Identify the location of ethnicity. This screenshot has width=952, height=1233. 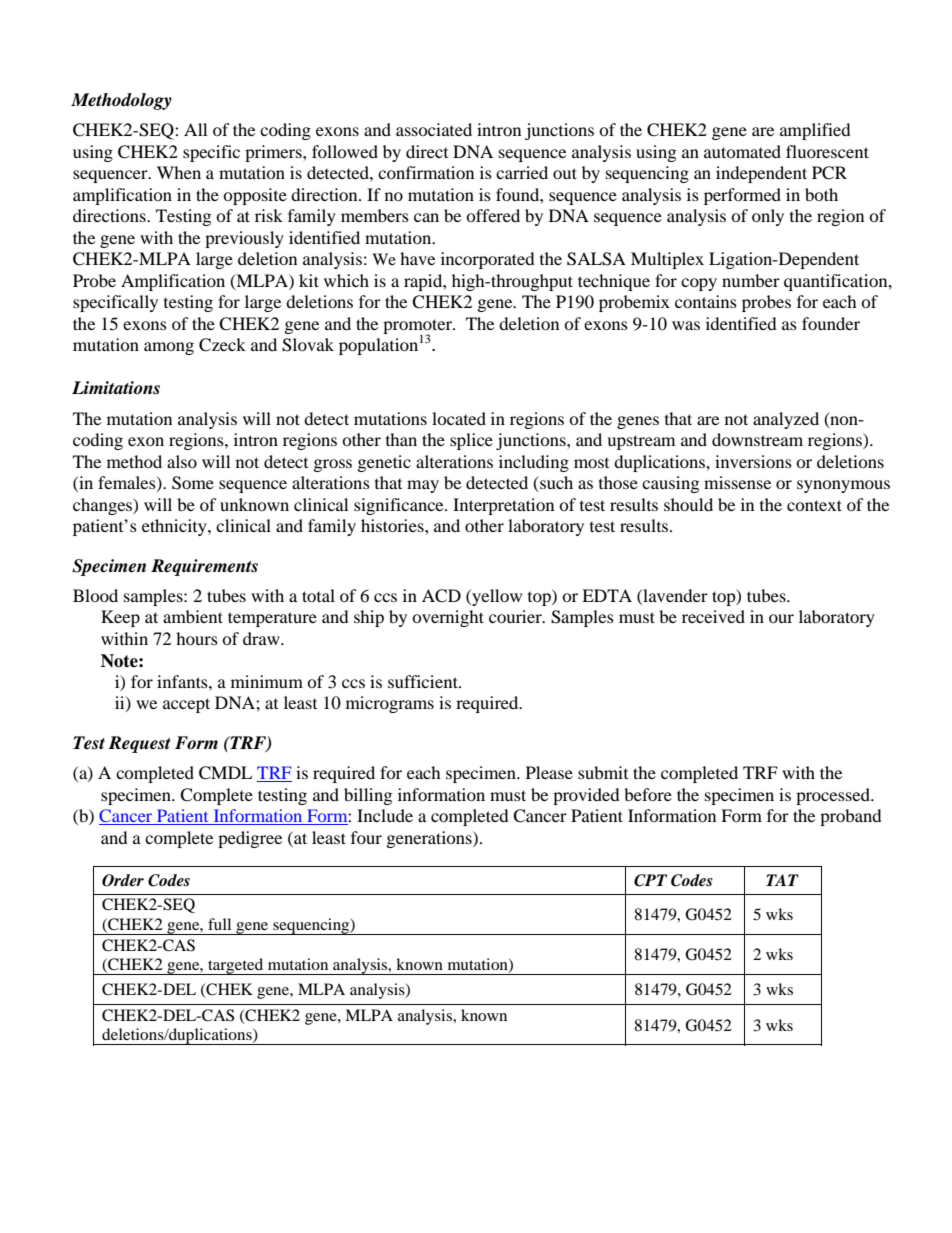
(175, 527).
